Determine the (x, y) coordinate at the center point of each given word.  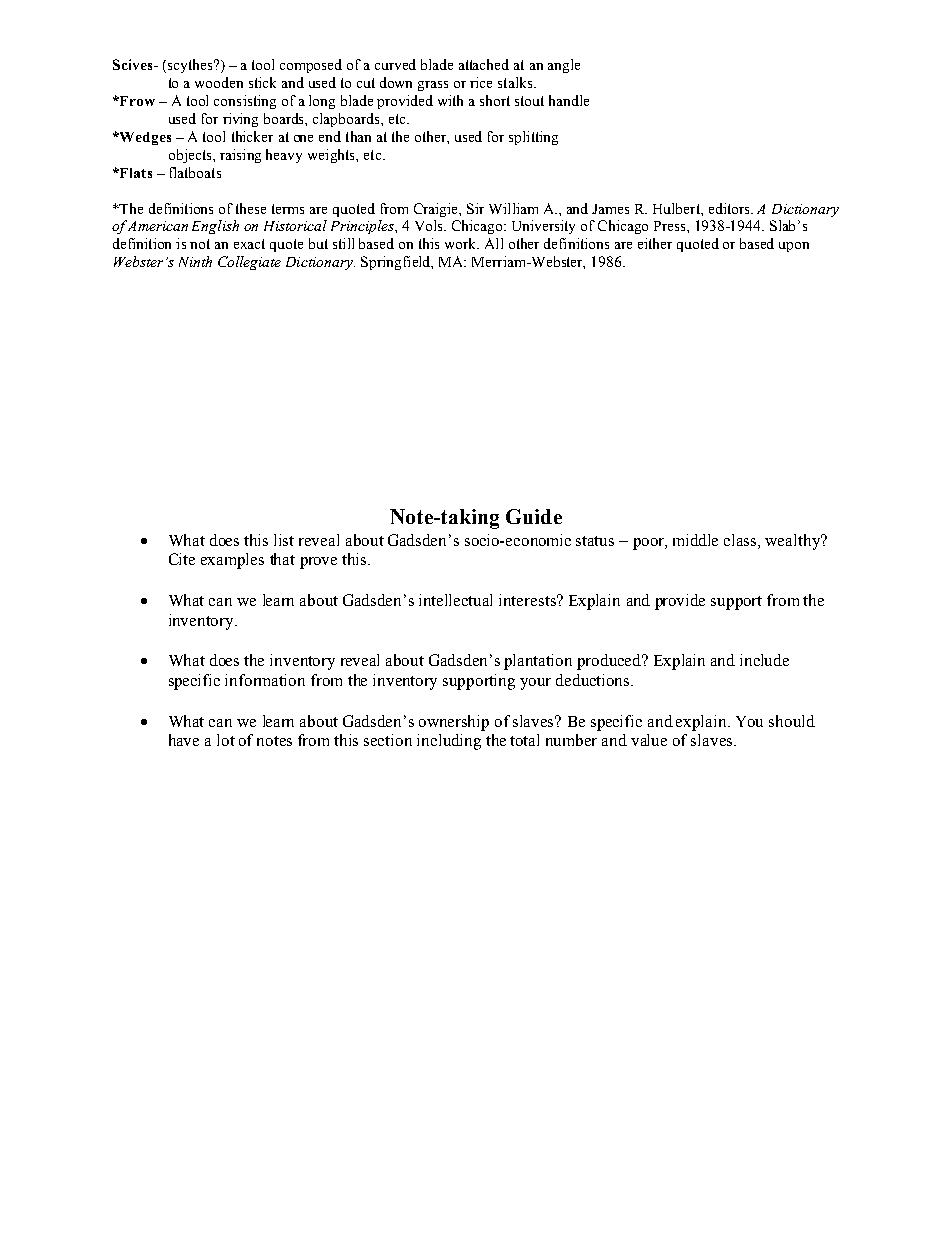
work (462, 243)
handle (569, 100)
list (284, 540)
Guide (534, 516)
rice (481, 82)
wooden (219, 82)
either (655, 243)
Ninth (195, 261)
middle (695, 540)
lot (226, 740)
